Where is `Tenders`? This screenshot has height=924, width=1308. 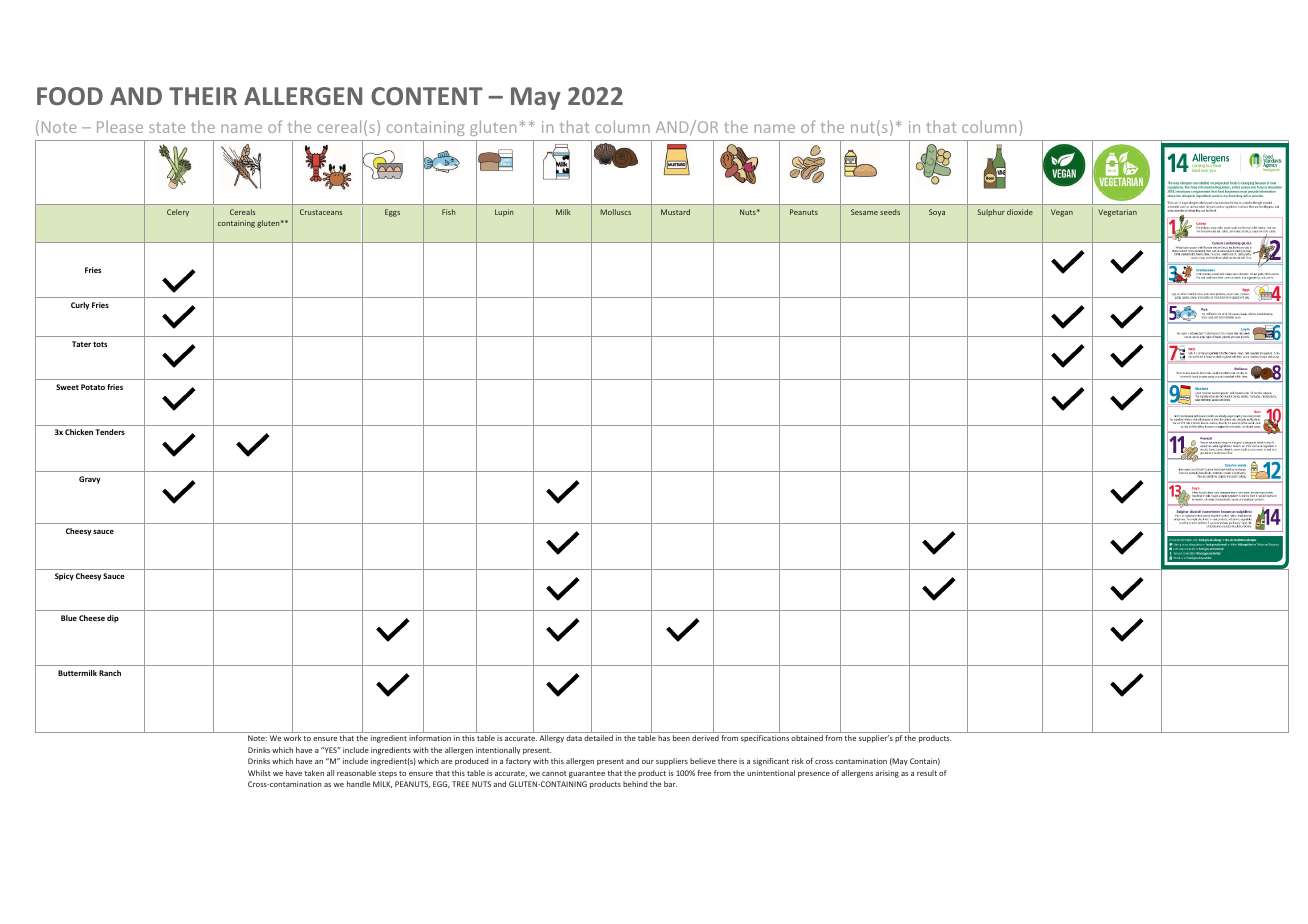 Tenders is located at coordinates (110, 432).
